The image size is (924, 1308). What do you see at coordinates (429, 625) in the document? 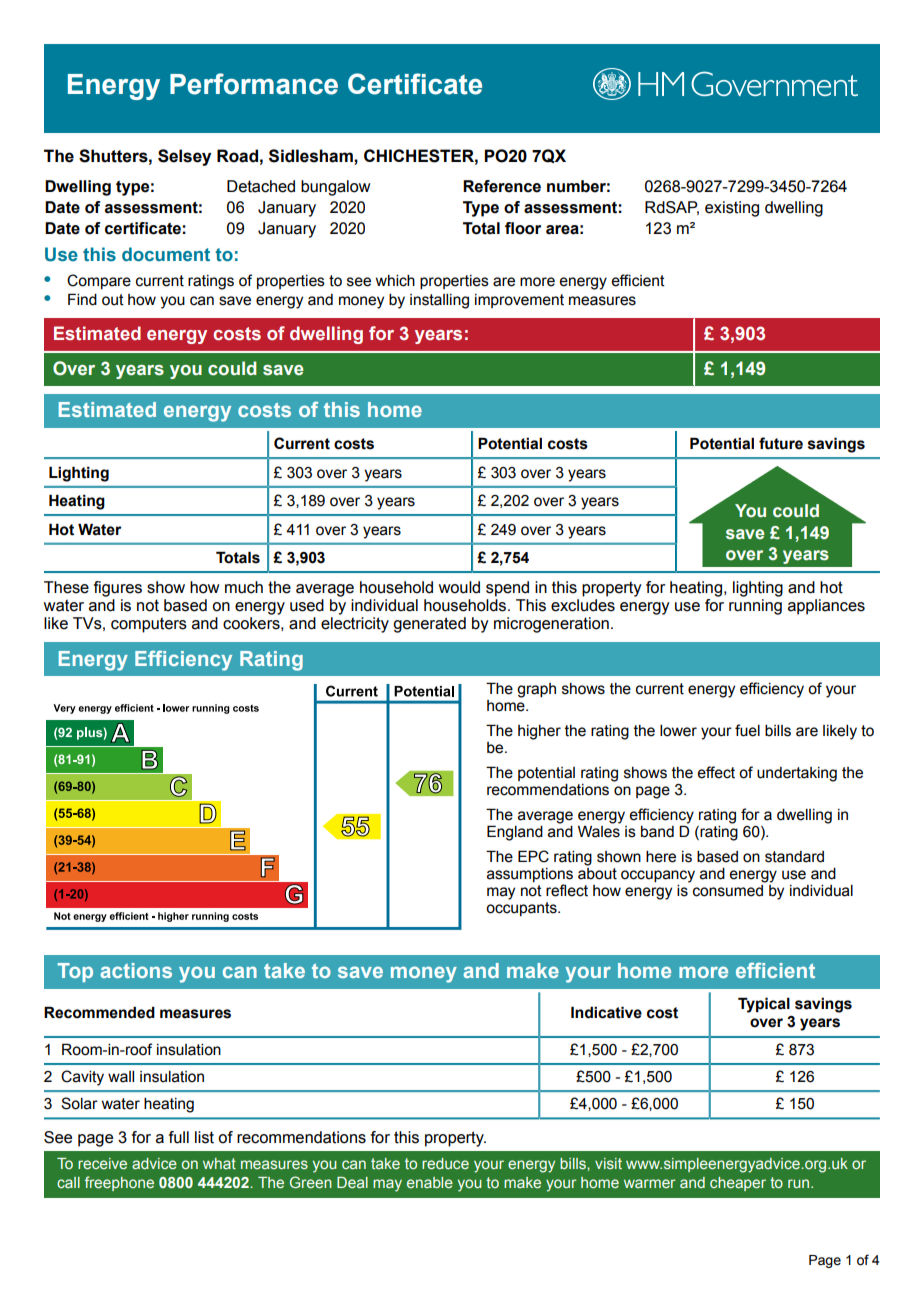
I see `generated` at bounding box center [429, 625].
